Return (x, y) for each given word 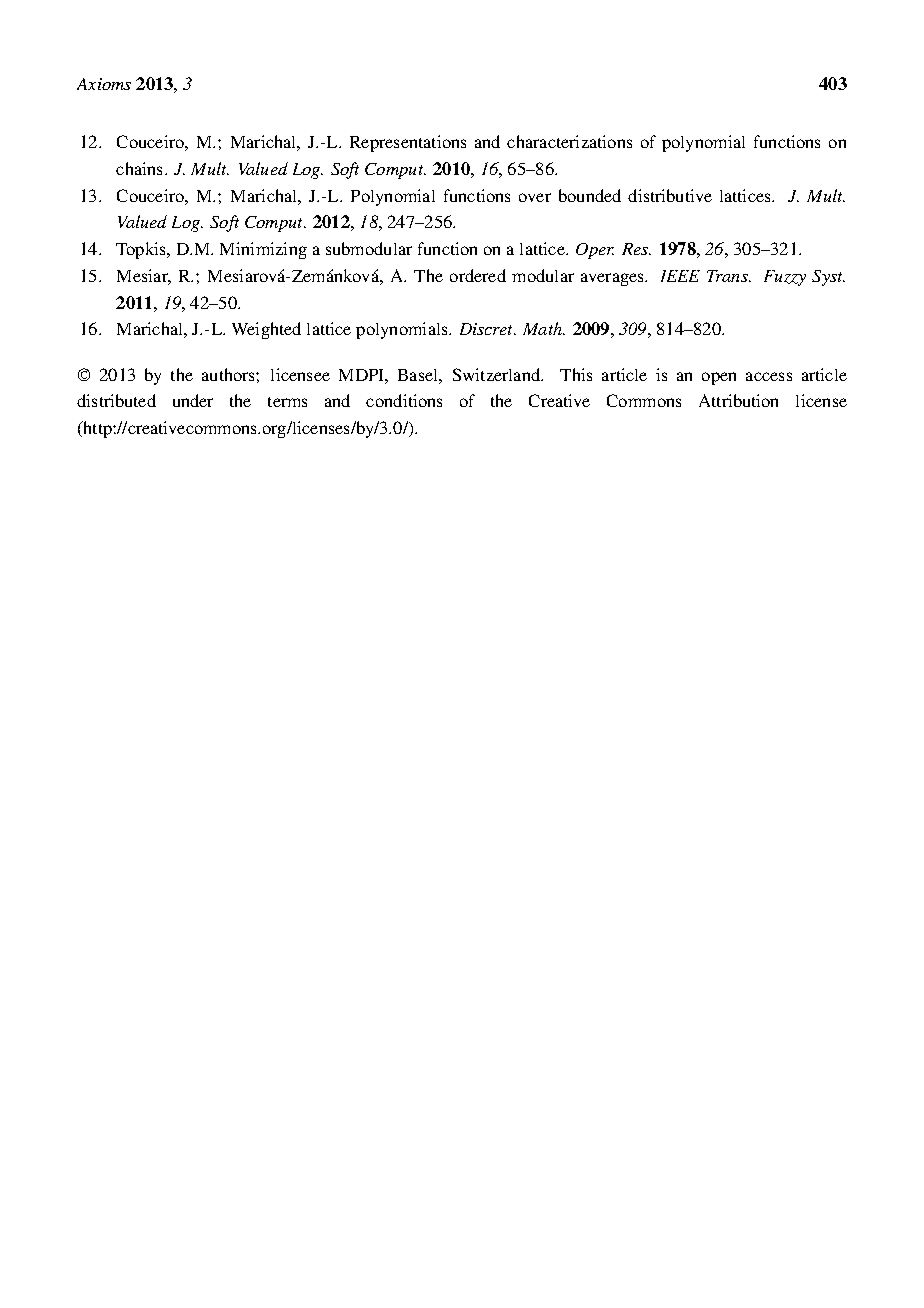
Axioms (104, 84)
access (769, 376)
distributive (670, 195)
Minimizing (263, 250)
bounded (590, 195)
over (535, 197)
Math (543, 328)
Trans (728, 276)
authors (229, 374)
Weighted (266, 330)
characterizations (569, 141)
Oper (595, 251)
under (193, 400)
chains (139, 168)
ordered (478, 275)
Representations (408, 143)
